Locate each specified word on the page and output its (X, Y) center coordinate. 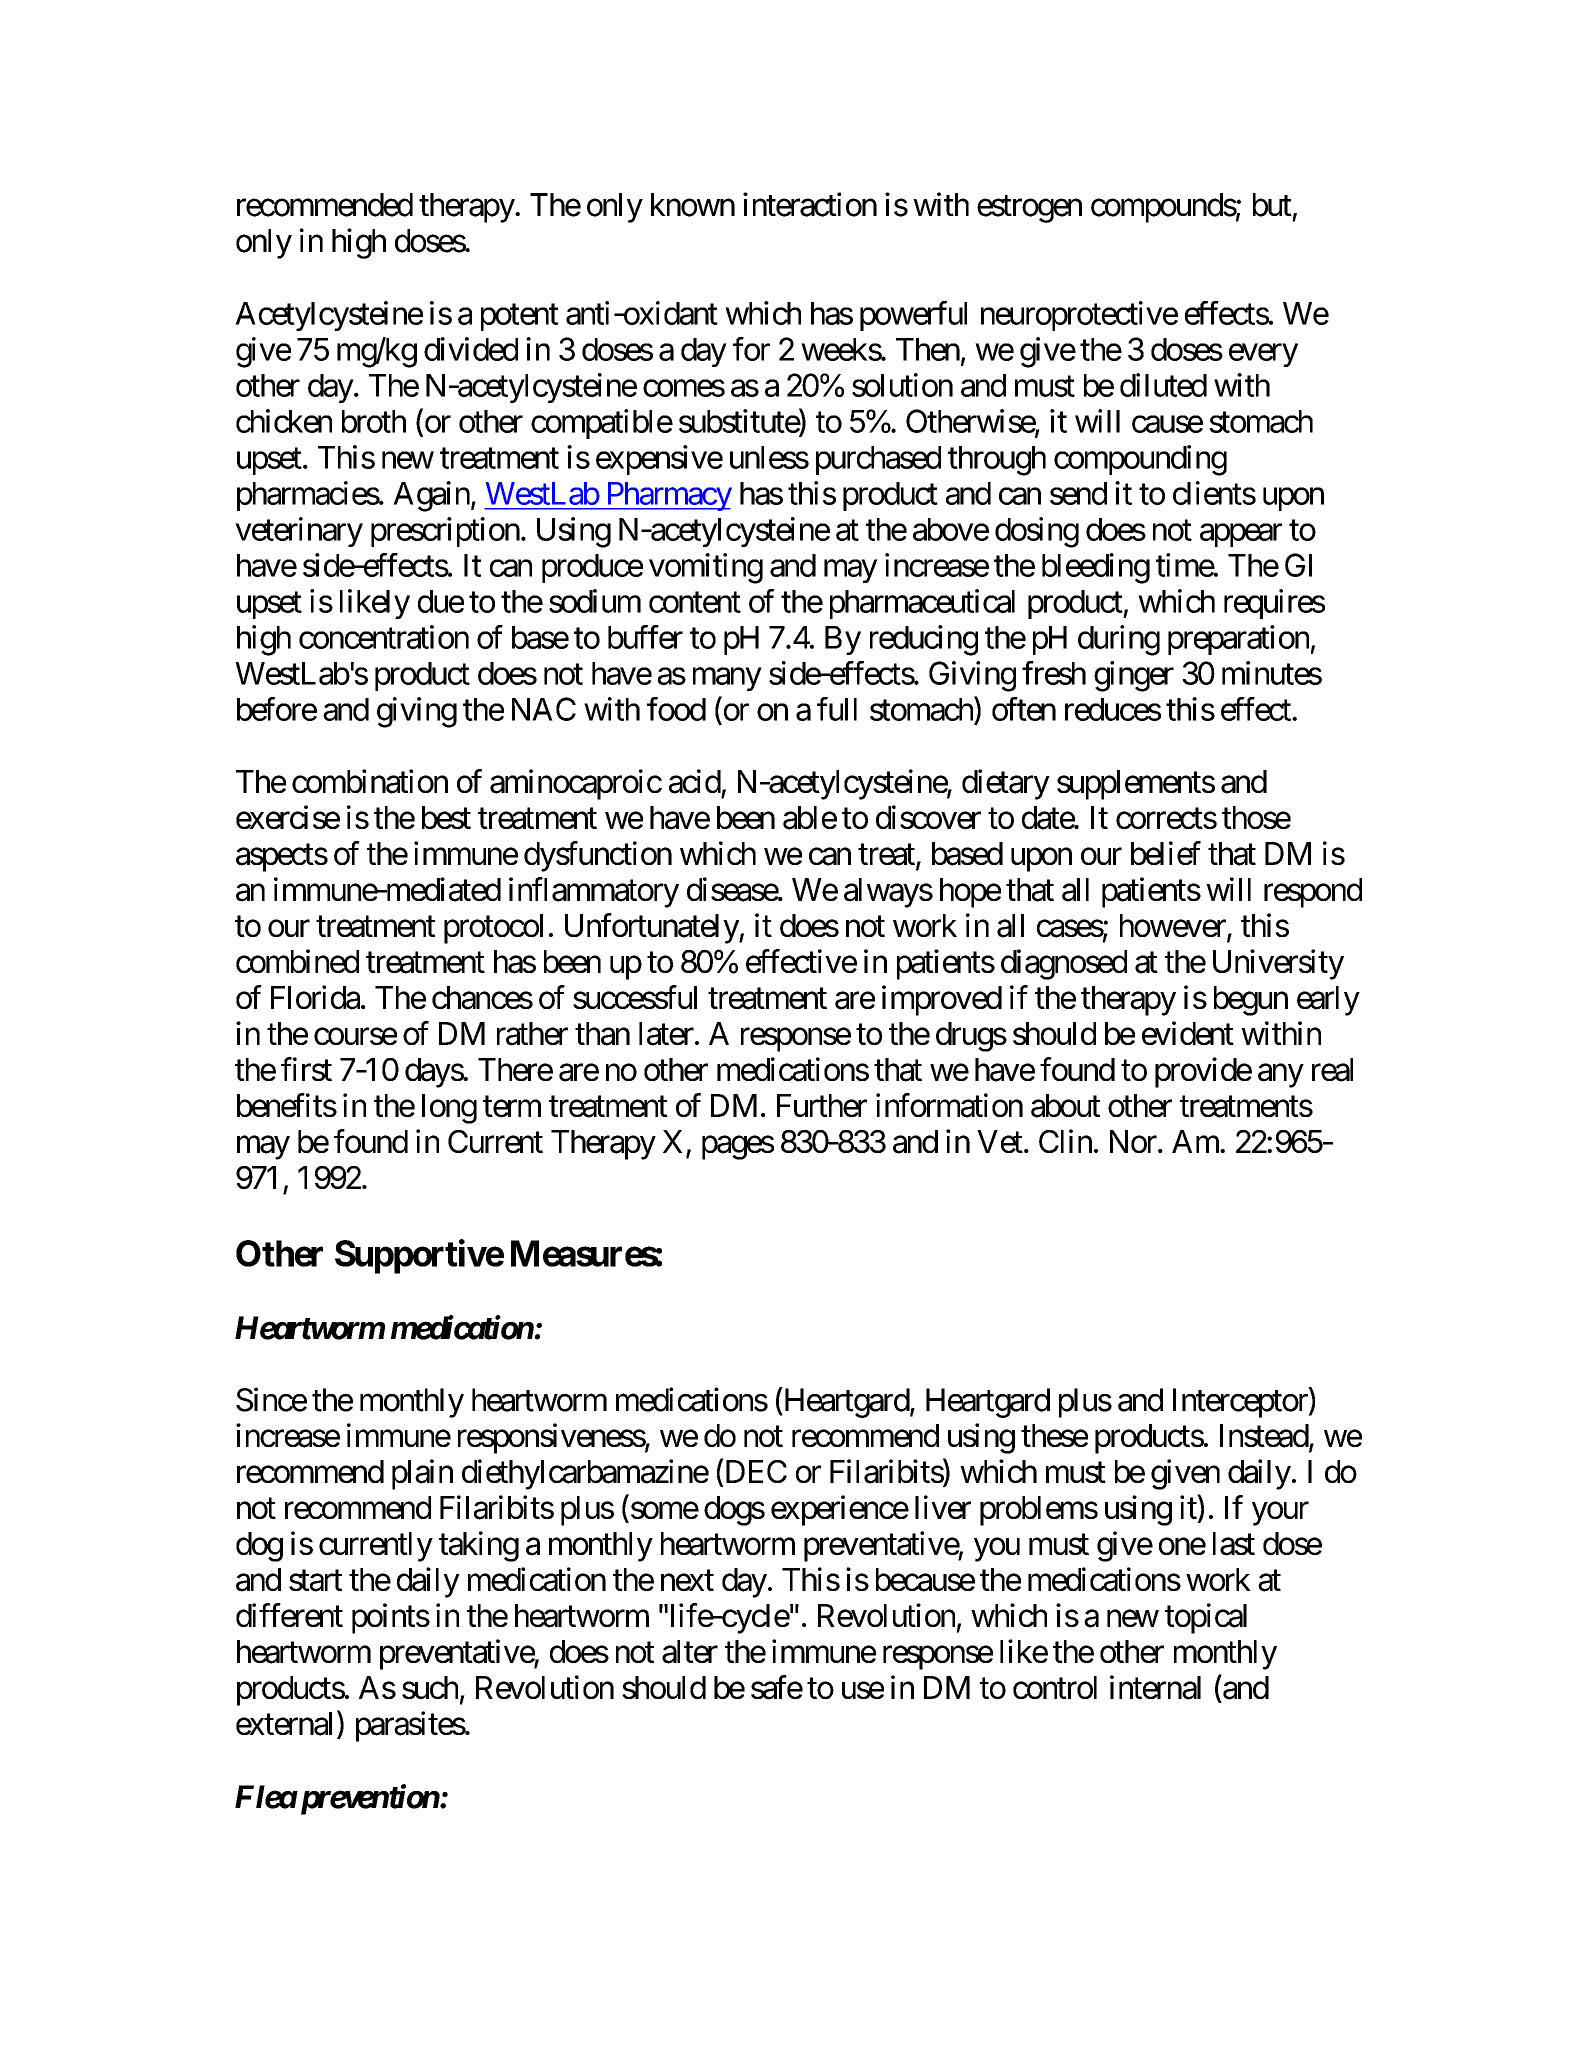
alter (690, 1652)
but (1272, 205)
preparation (1238, 640)
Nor (1133, 1141)
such (430, 1687)
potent (519, 317)
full (837, 709)
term (512, 1106)
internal (1155, 1687)
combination (370, 781)
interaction (810, 204)
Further (822, 1105)
